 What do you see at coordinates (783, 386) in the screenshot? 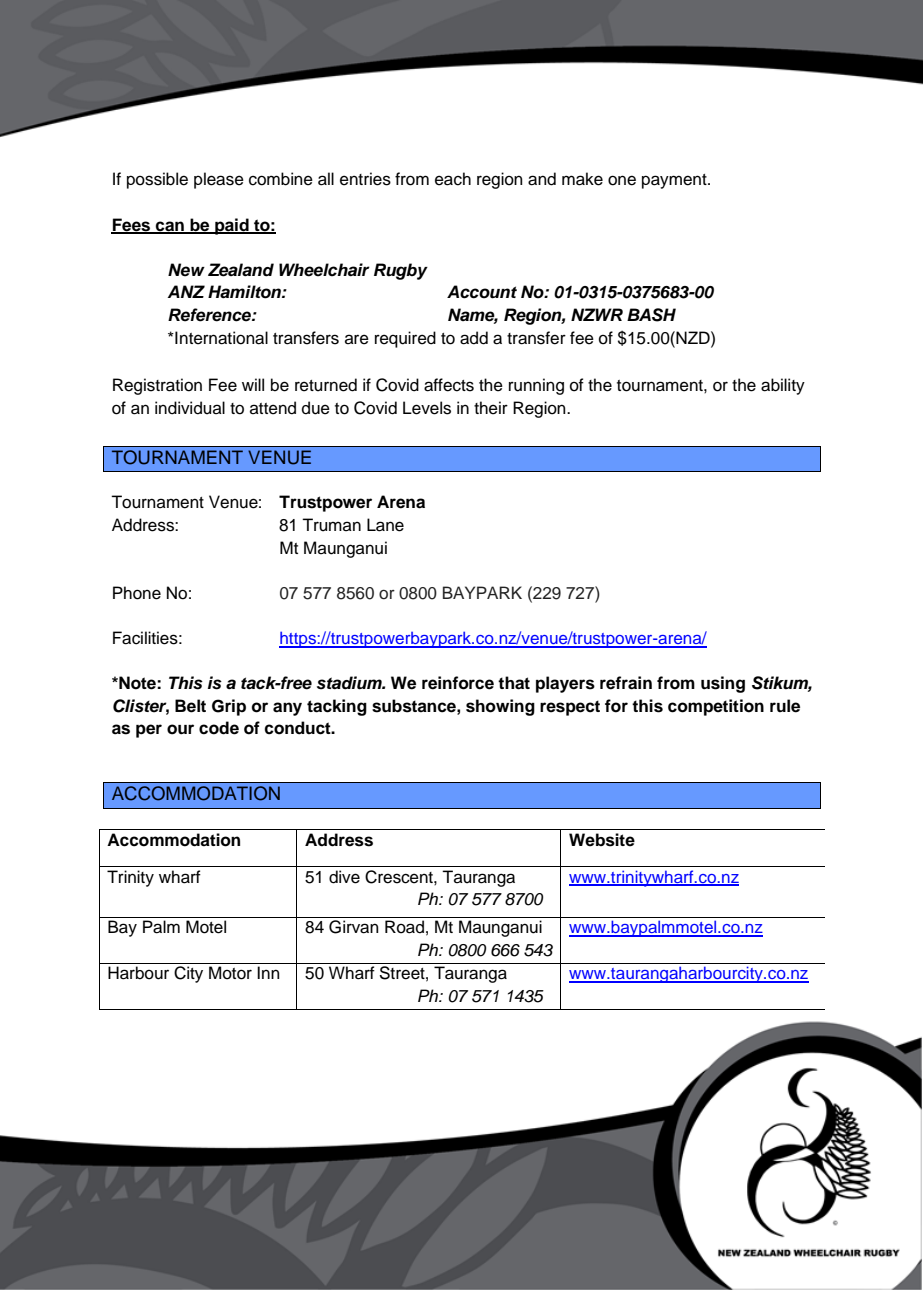
I see `ability` at bounding box center [783, 386].
